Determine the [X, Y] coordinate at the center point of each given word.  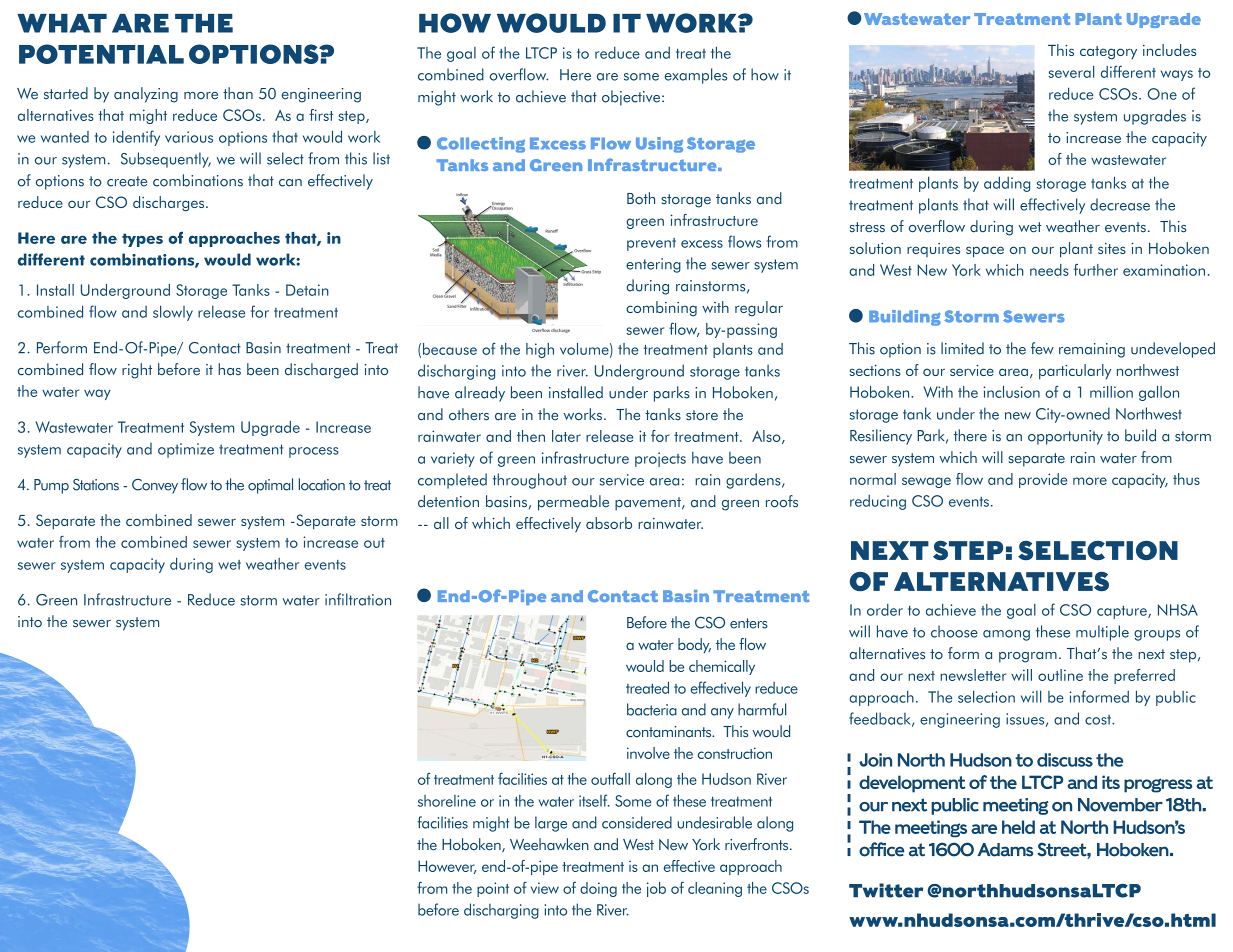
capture [1123, 612]
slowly [173, 313]
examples [696, 76]
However [447, 867]
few [1042, 348]
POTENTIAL [101, 54]
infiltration [358, 599]
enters [749, 623]
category [1108, 52]
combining [661, 308]
